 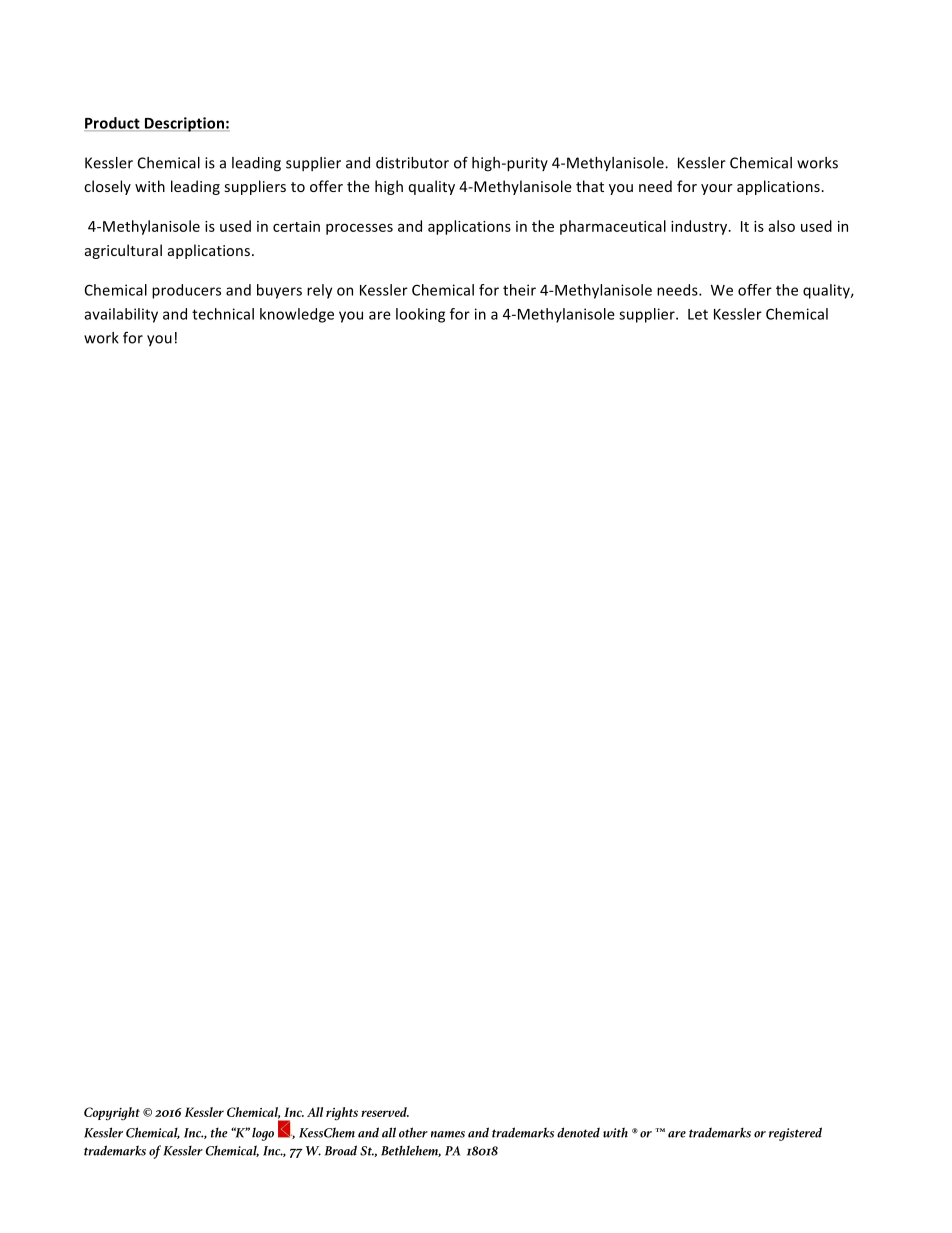 I want to click on names, so click(x=448, y=1134).
